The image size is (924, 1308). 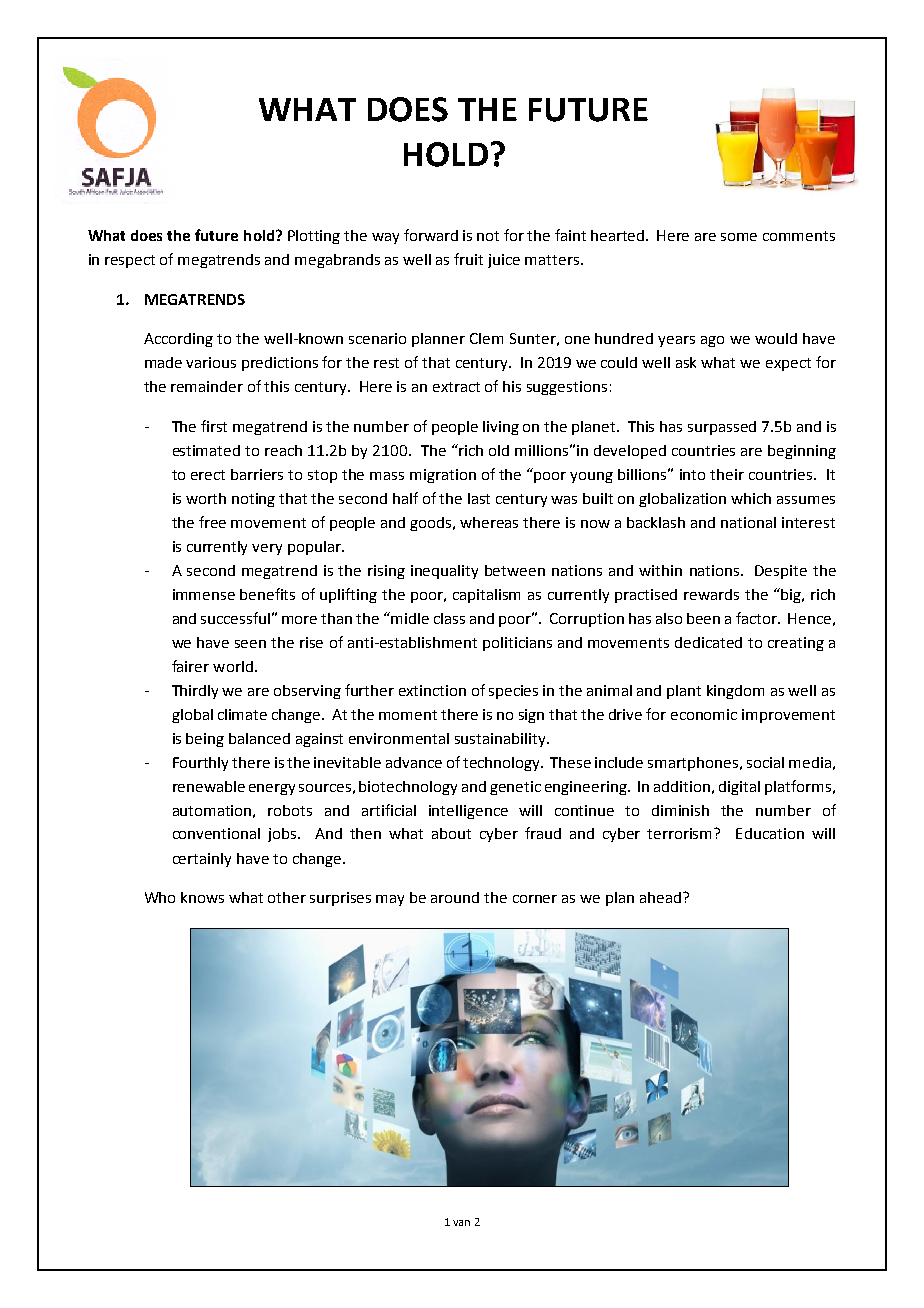 I want to click on immense, so click(x=204, y=594).
